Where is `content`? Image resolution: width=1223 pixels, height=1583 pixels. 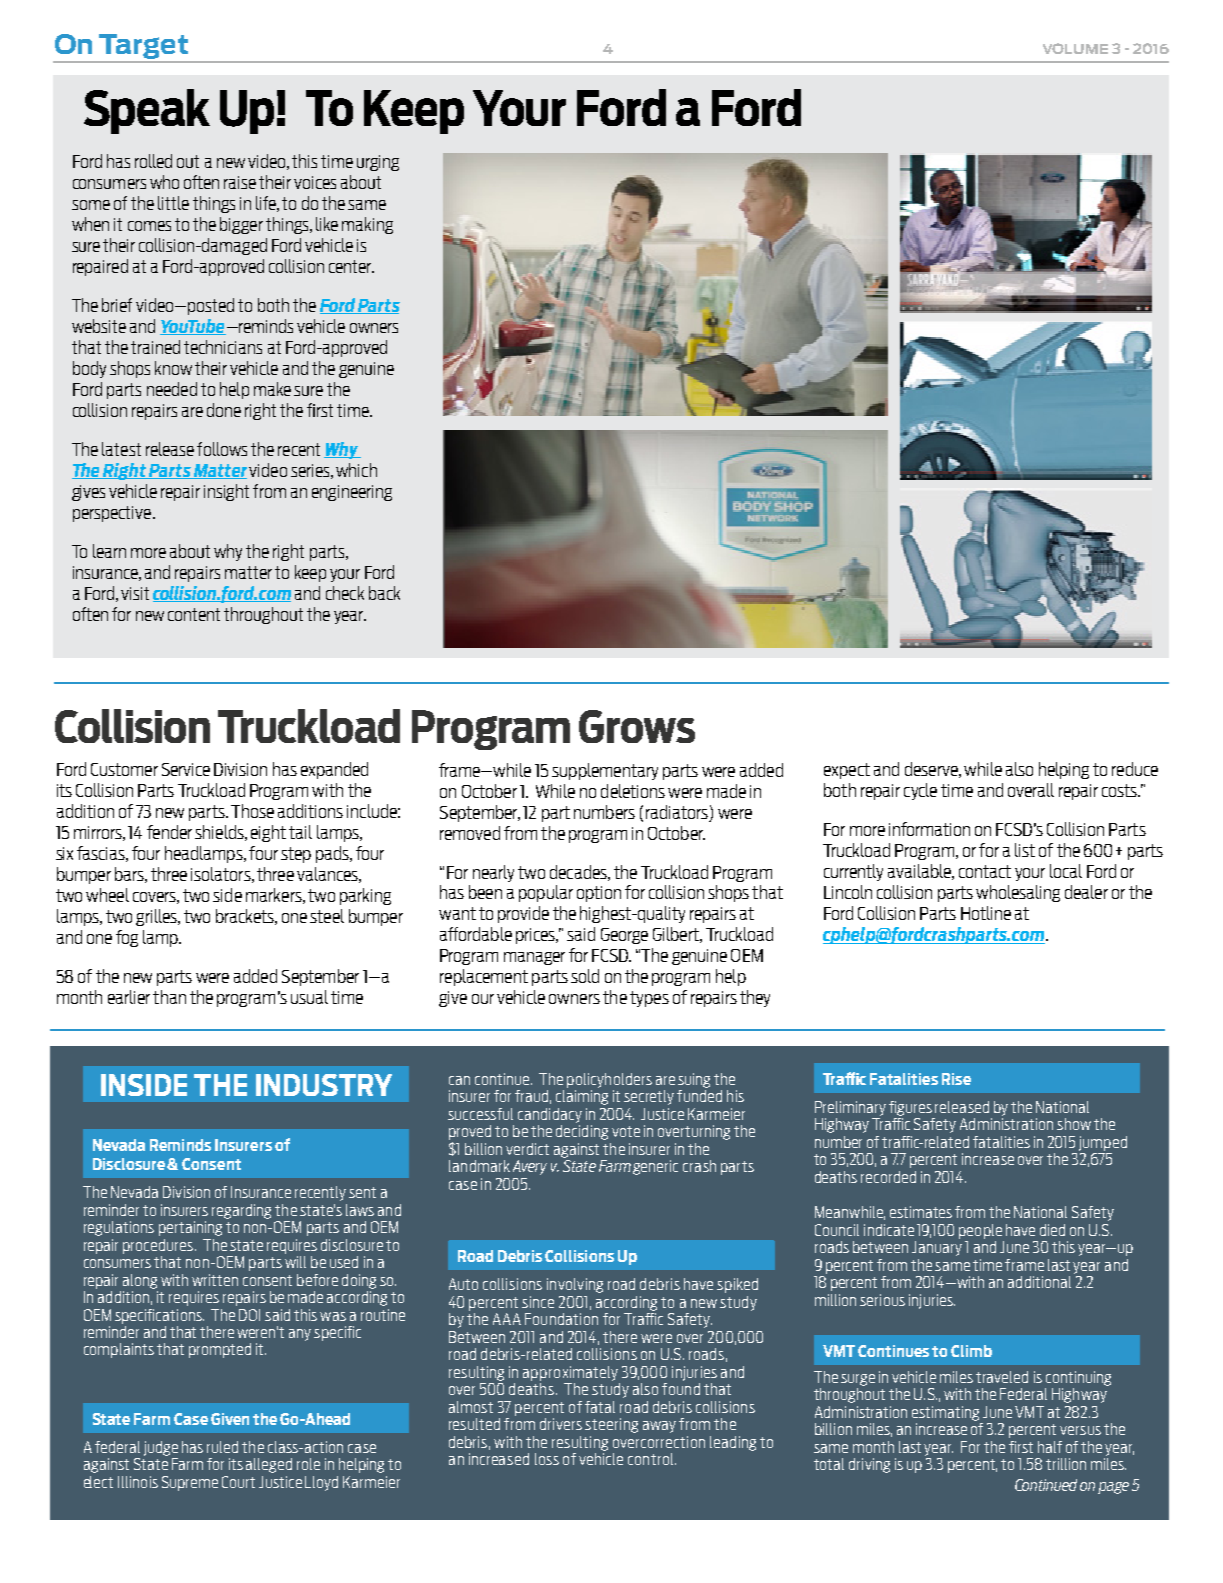
content is located at coordinates (194, 614).
